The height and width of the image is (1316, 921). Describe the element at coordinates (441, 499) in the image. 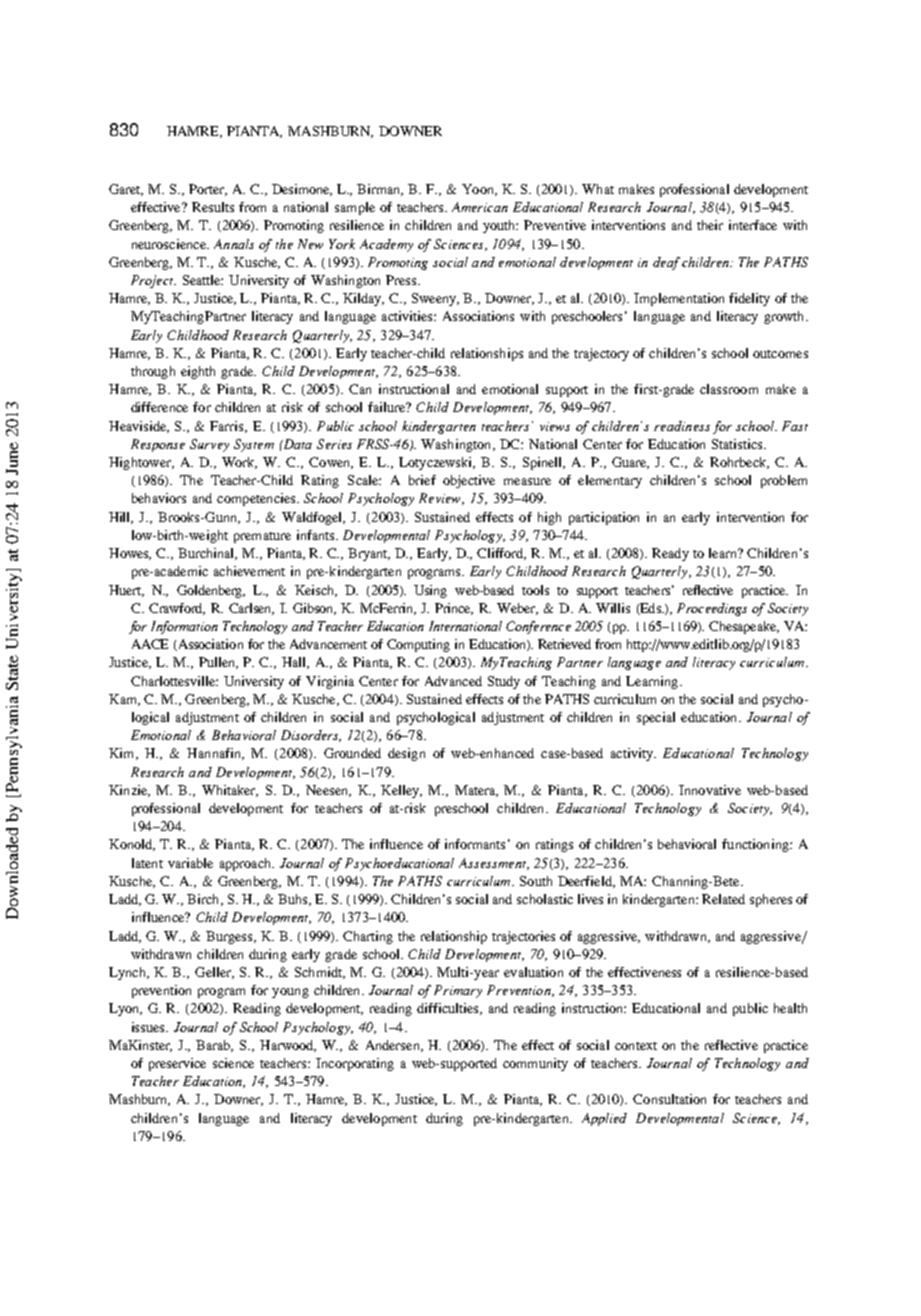

I see `Review` at that location.
